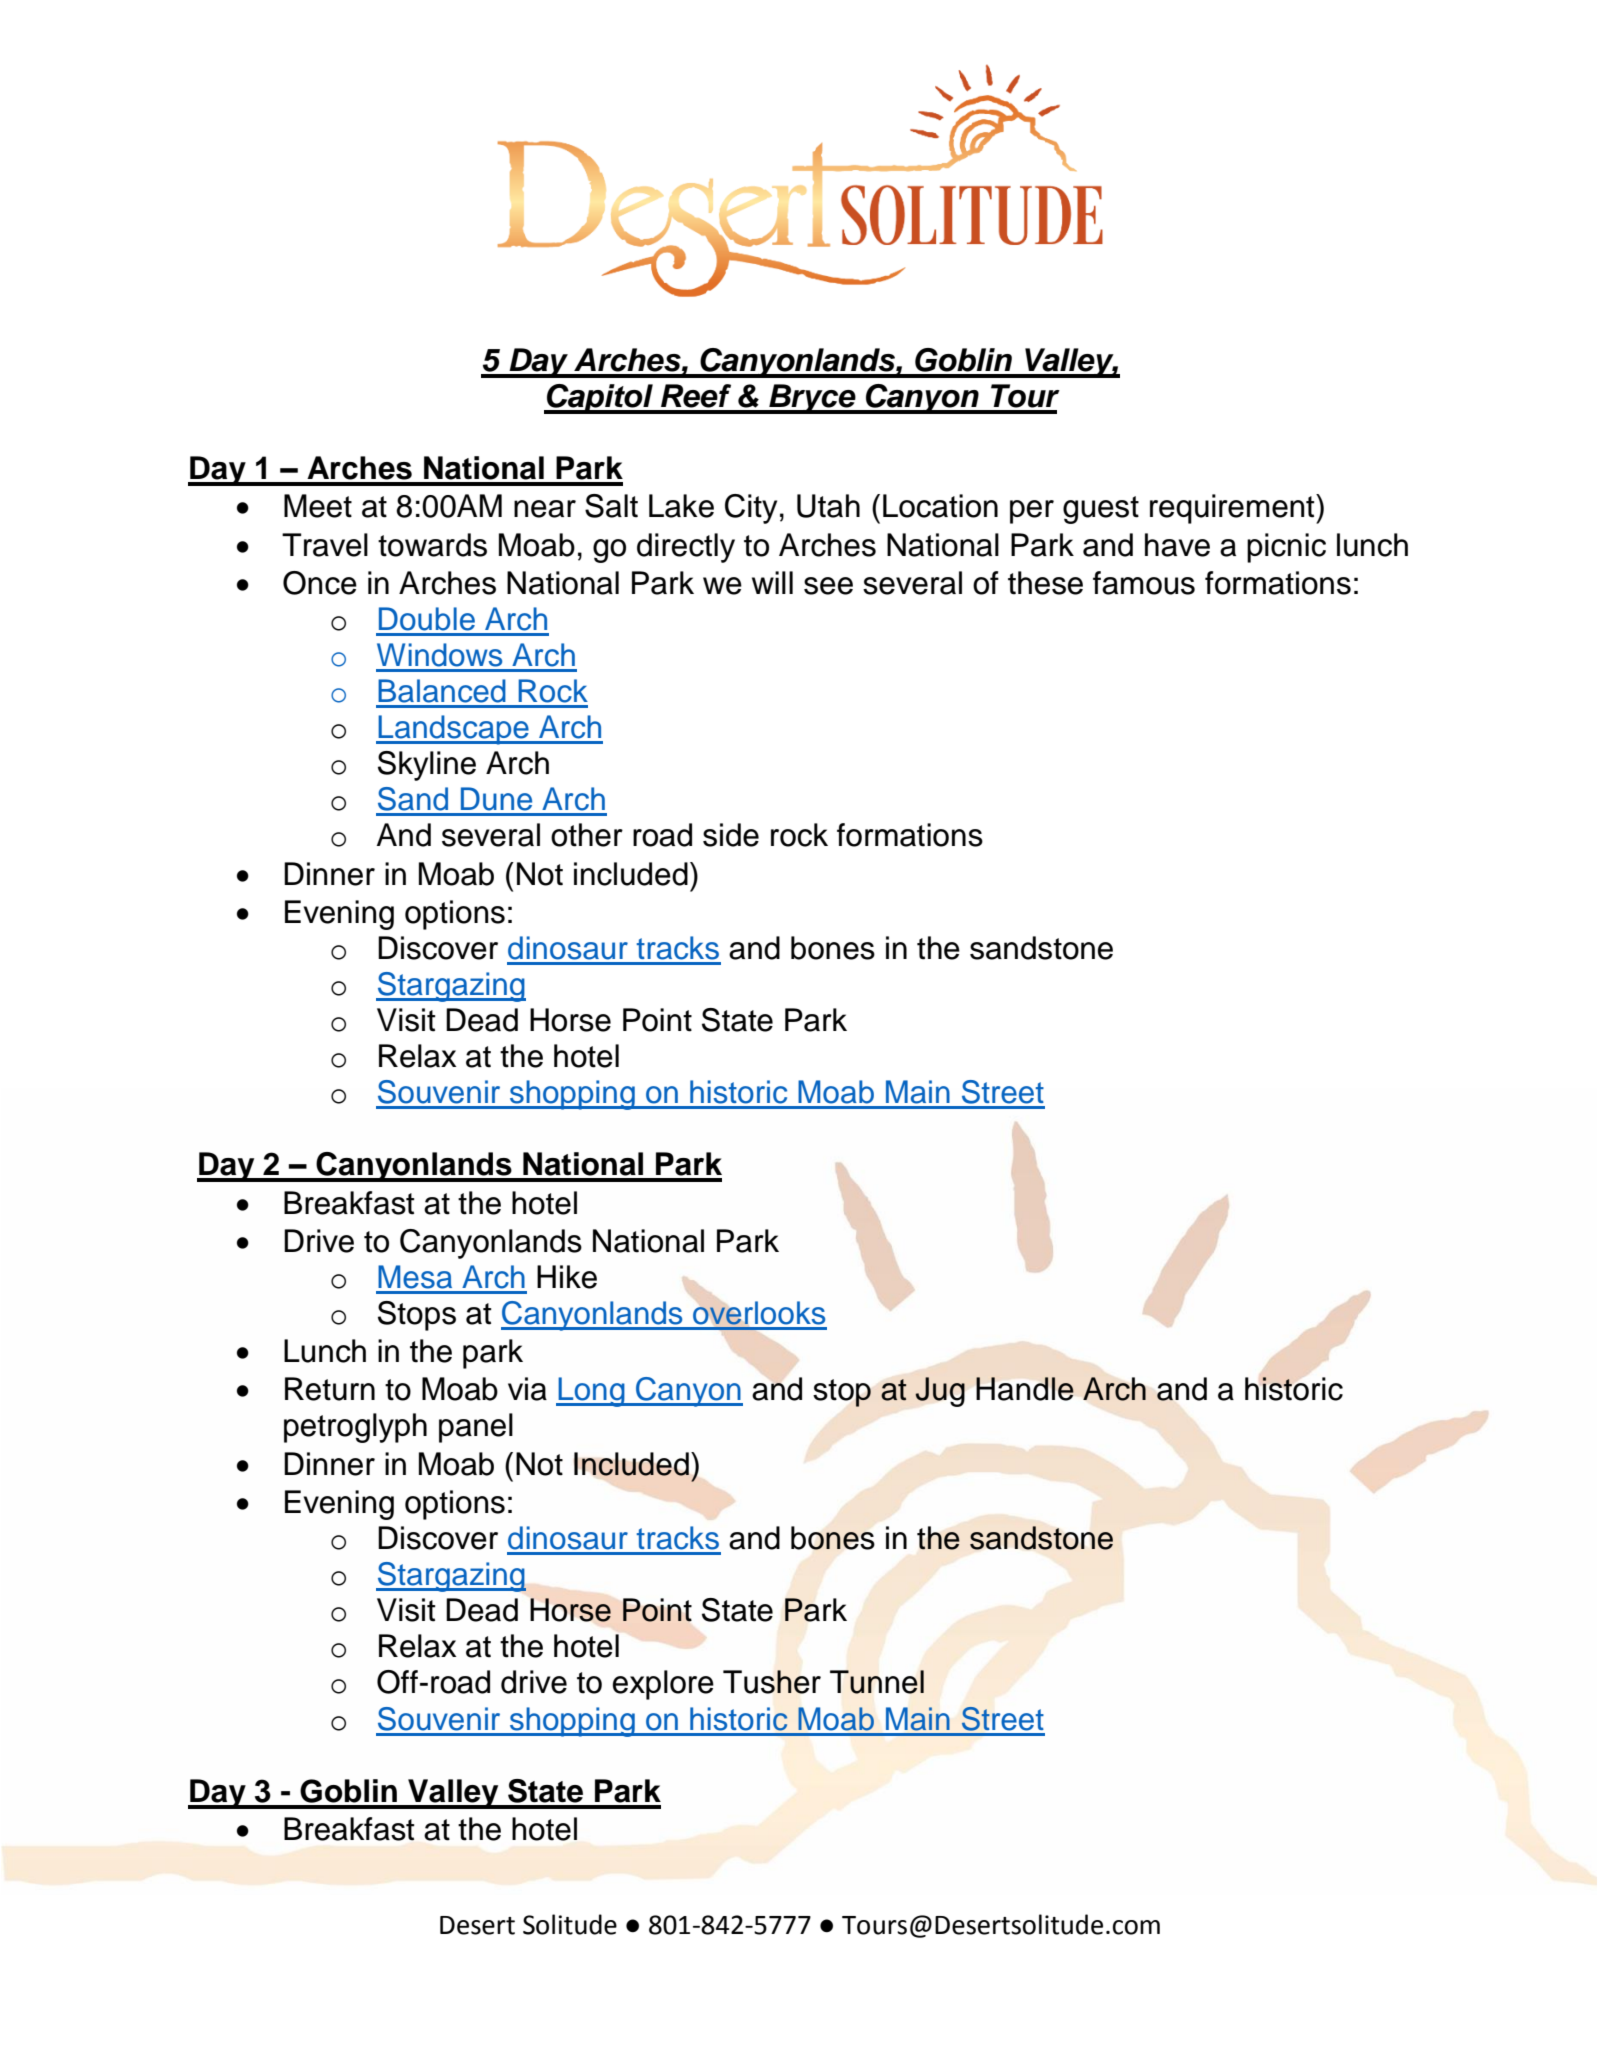 This screenshot has width=1600, height=2071. I want to click on explore, so click(663, 1685).
